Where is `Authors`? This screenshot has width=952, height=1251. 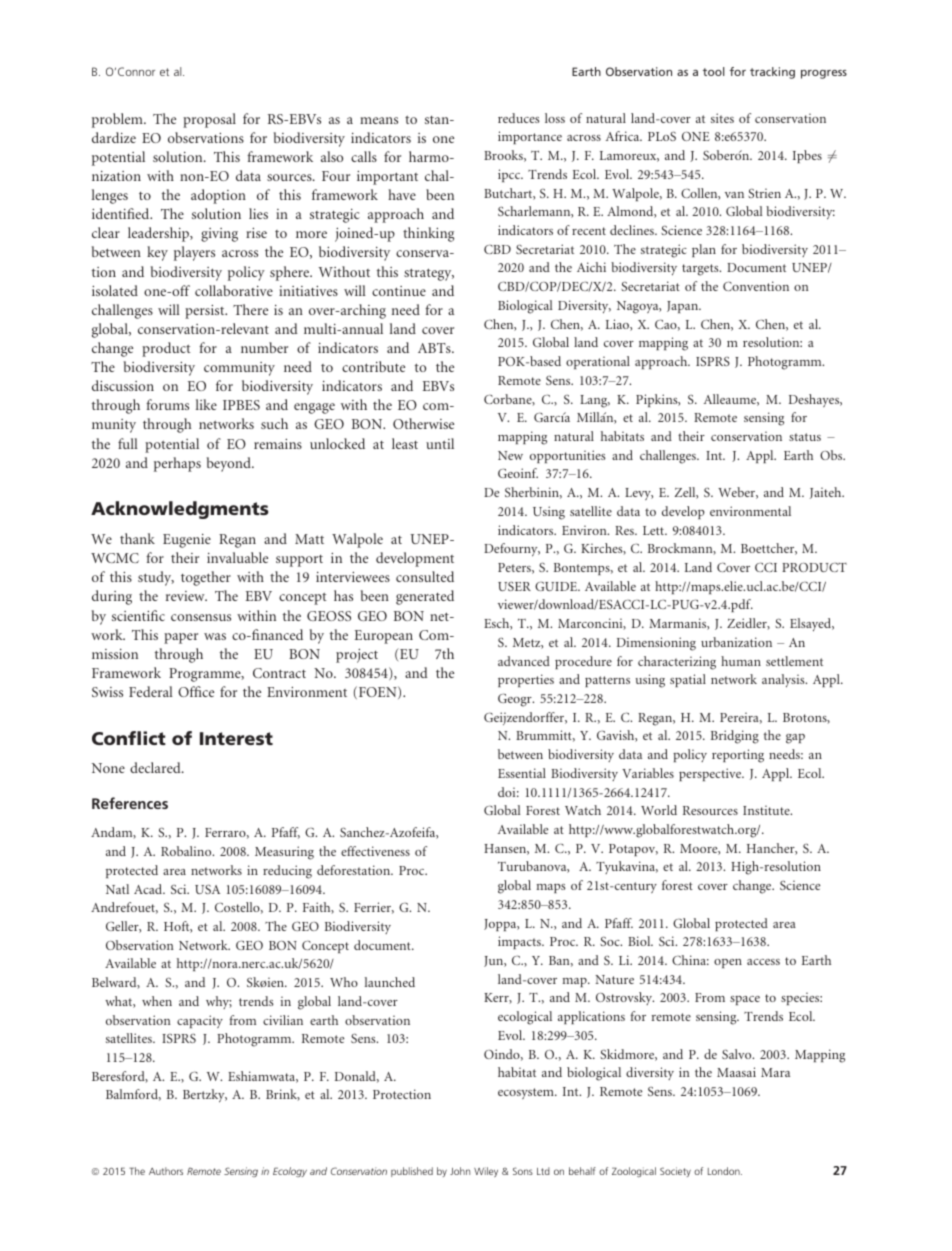 Authors is located at coordinates (166, 1171).
